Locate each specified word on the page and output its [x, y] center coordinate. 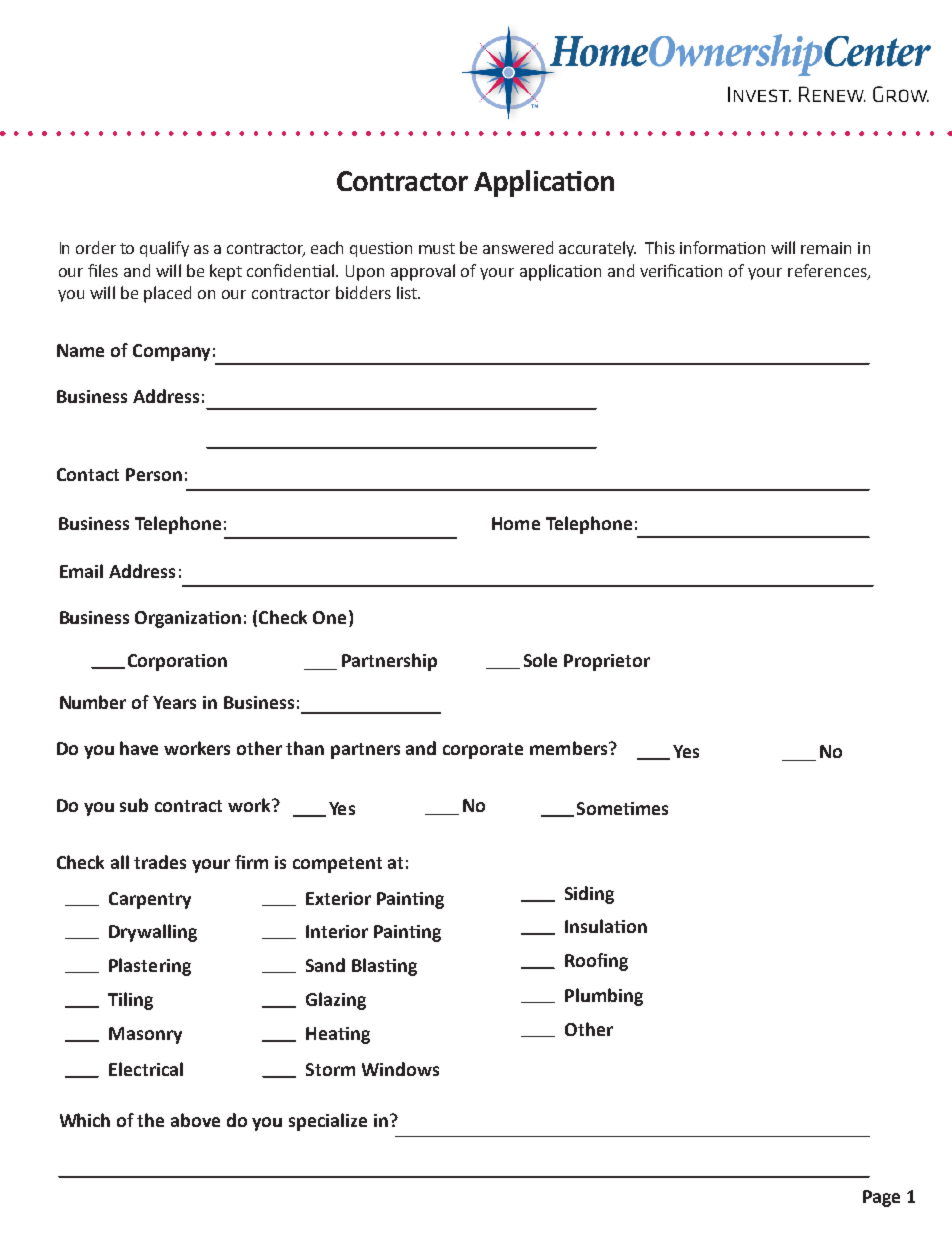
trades [160, 862]
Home [516, 523]
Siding [589, 895]
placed [167, 294]
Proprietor [607, 662]
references [828, 272]
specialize [328, 1122]
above [195, 1120]
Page [881, 1198]
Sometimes [622, 808]
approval [423, 272]
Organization [188, 619]
